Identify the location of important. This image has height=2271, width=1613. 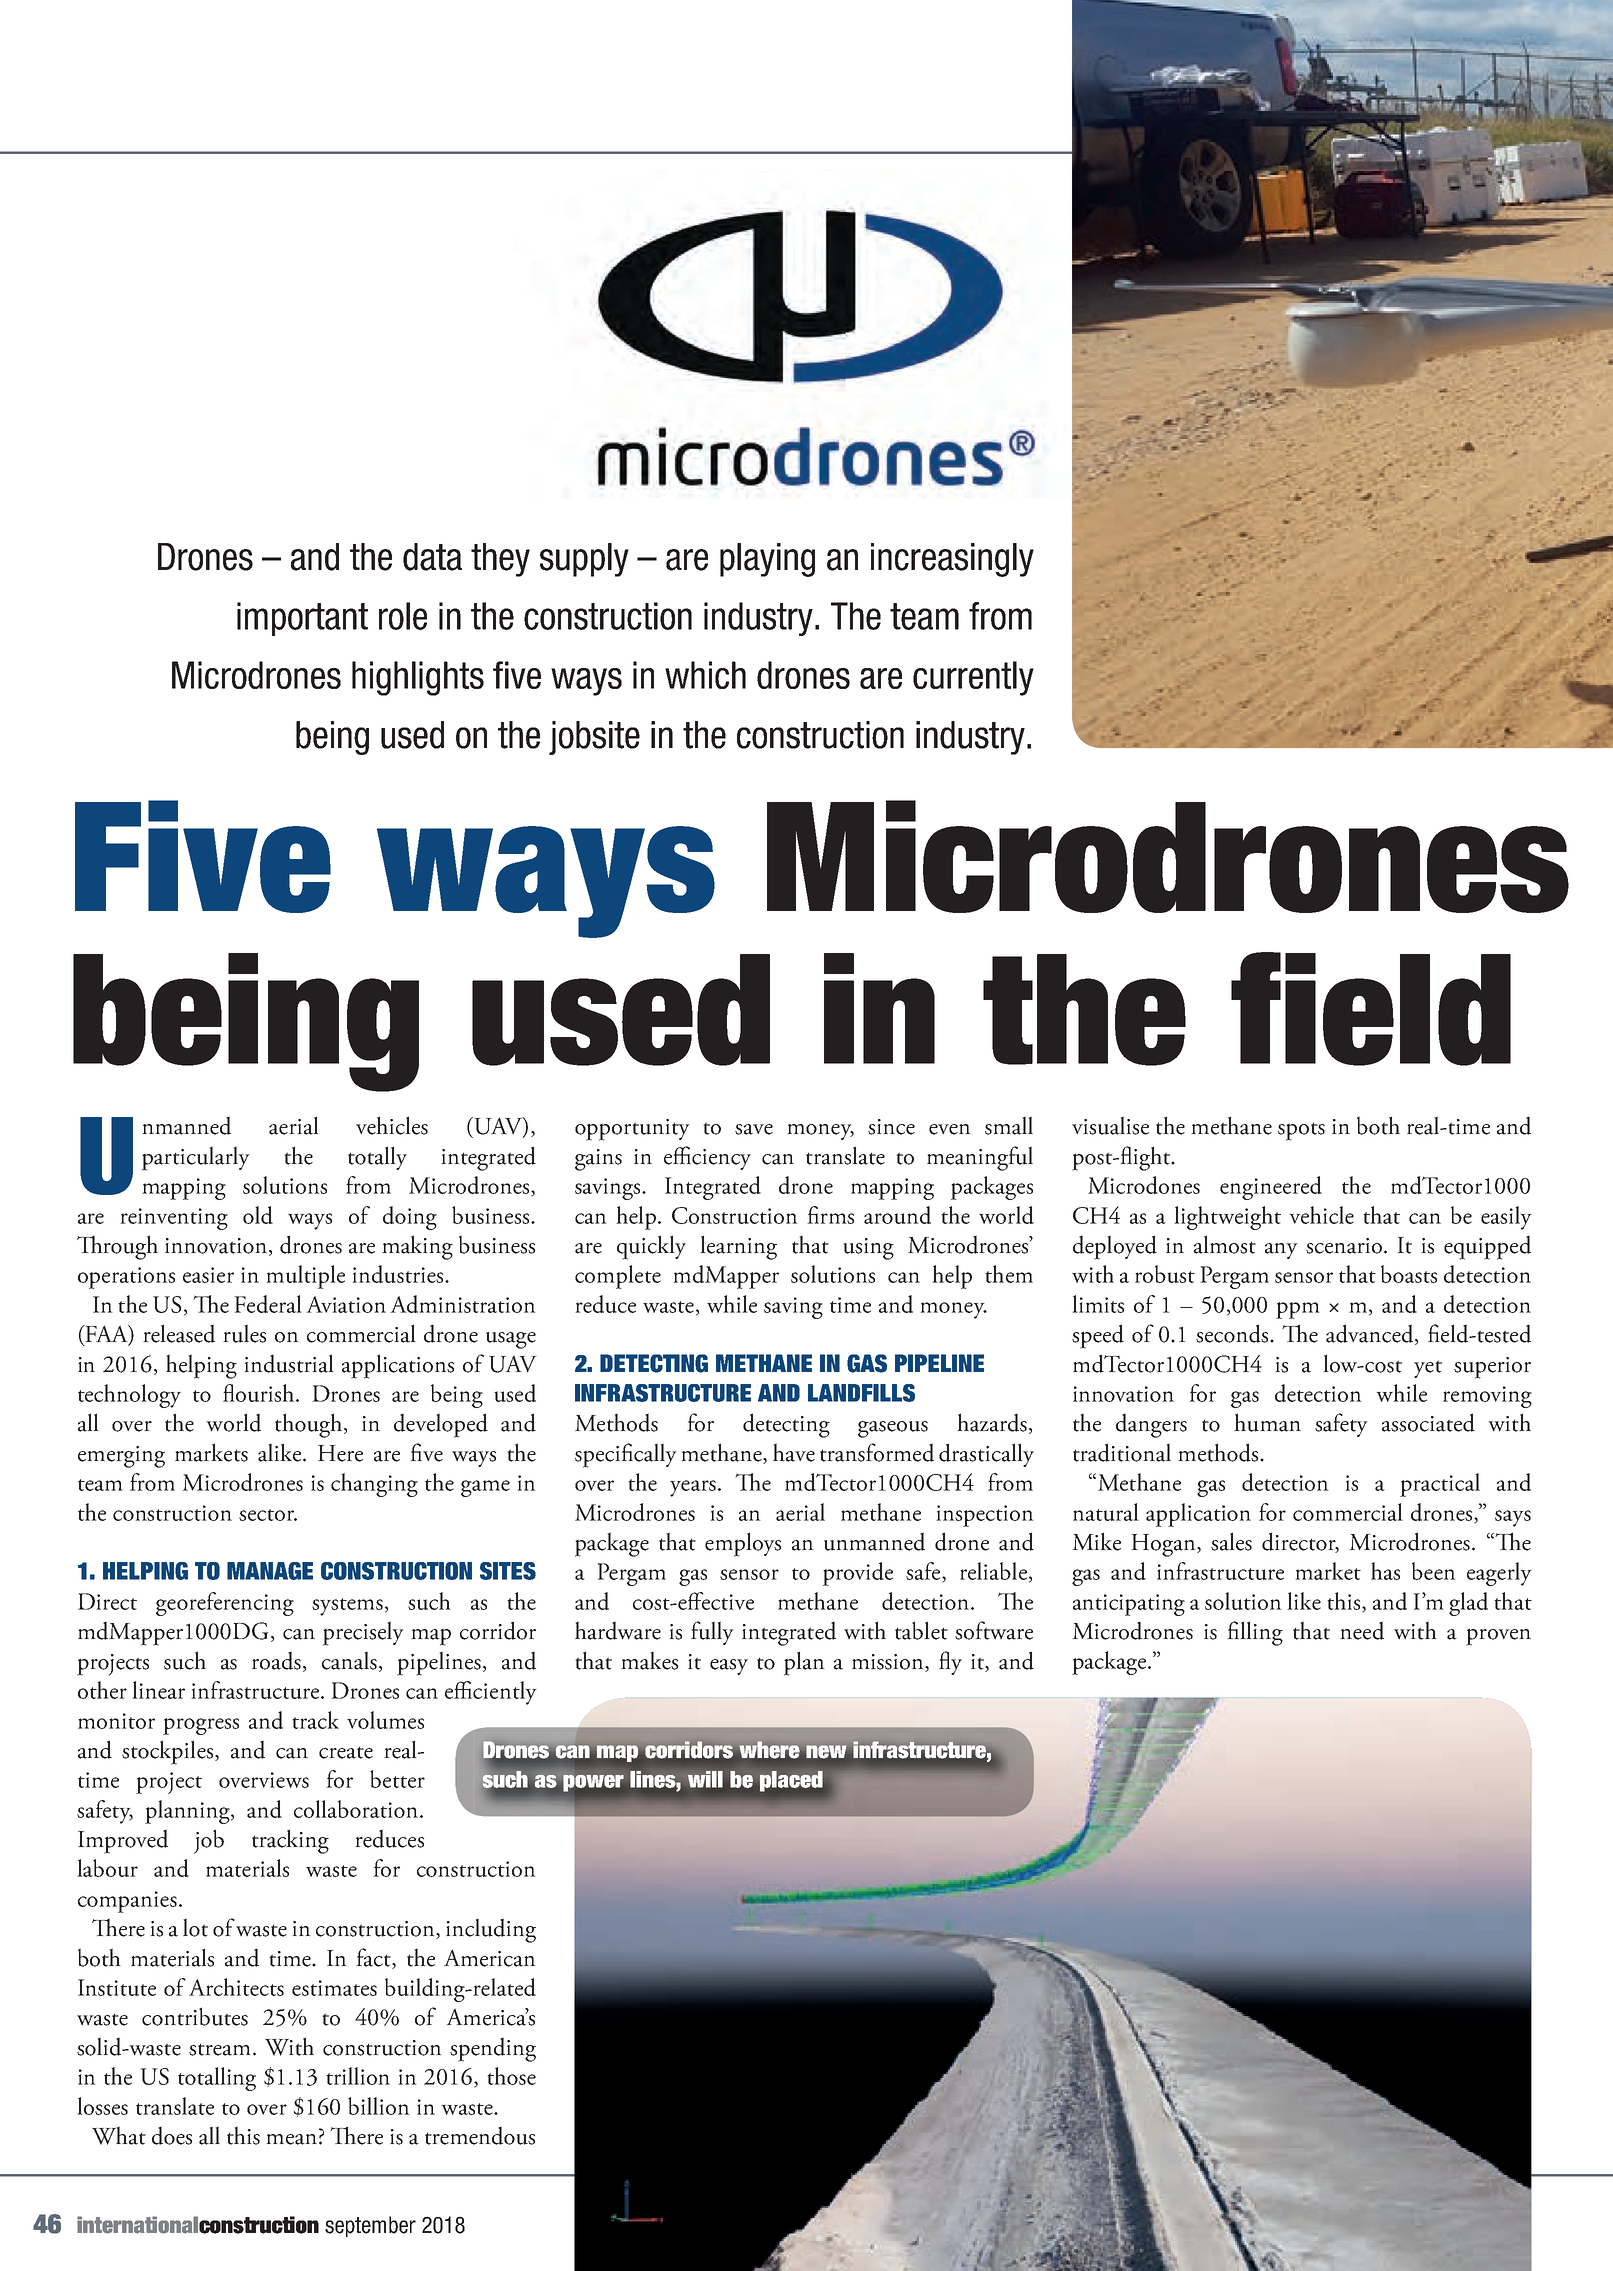
(302, 619).
